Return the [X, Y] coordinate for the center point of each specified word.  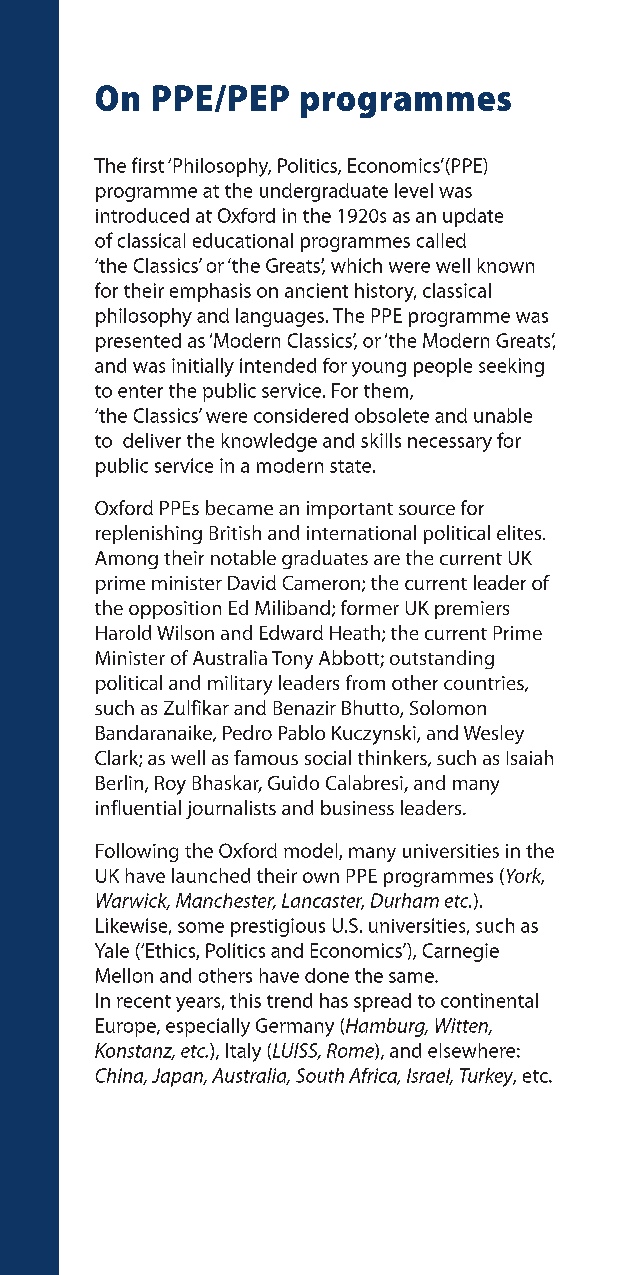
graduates [325, 559]
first [148, 165]
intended [278, 365]
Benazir [305, 708]
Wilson [185, 632]
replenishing [149, 534]
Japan [178, 1077]
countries [485, 684]
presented [138, 342]
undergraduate [324, 192]
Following [137, 852]
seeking [511, 367]
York [525, 876]
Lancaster [323, 901]
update [473, 217]
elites [520, 532]
